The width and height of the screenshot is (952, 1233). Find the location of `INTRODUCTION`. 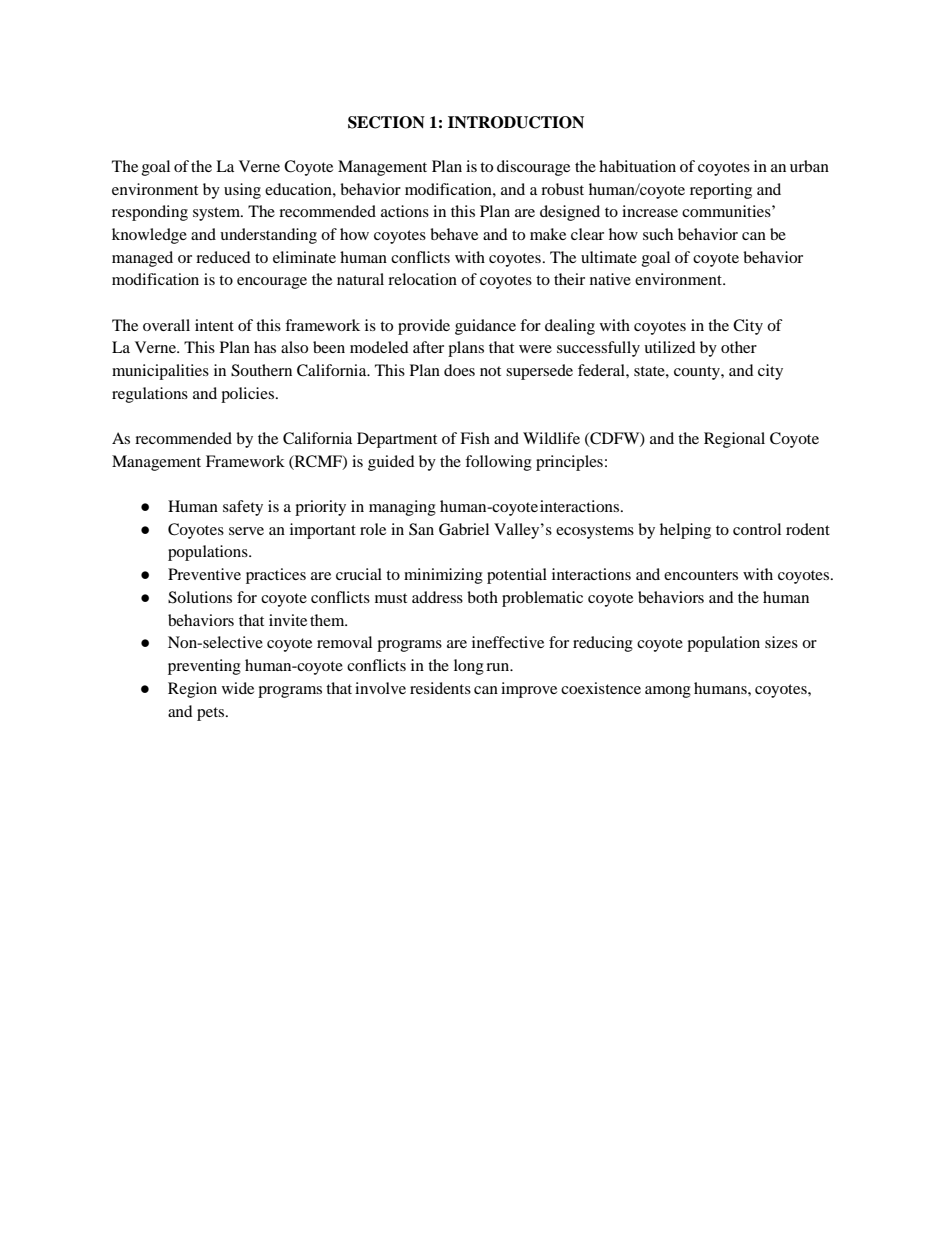

INTRODUCTION is located at coordinates (516, 122).
